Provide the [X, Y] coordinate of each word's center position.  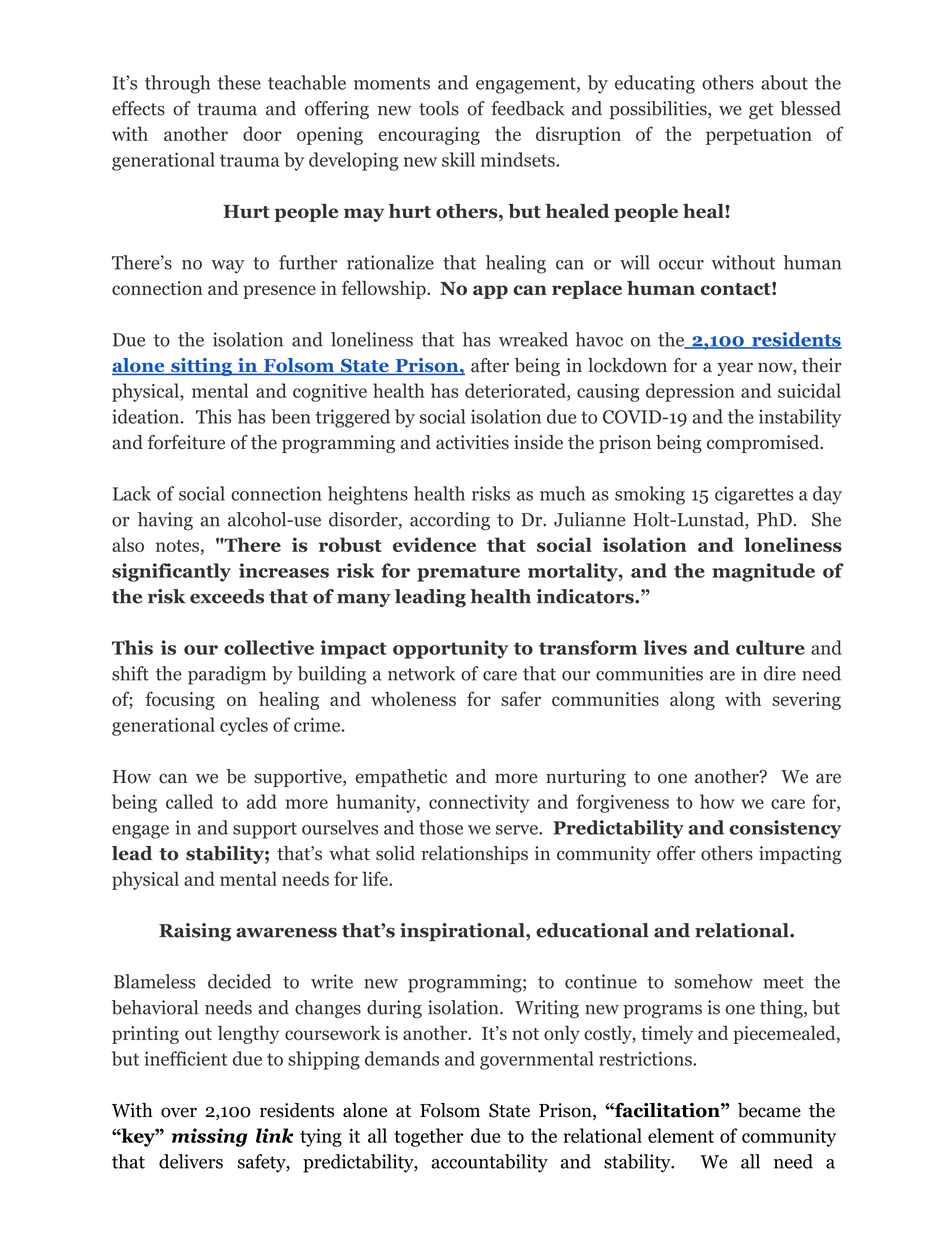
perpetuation [759, 136]
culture [770, 647]
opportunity [450, 649]
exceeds [227, 596]
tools [439, 108]
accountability [489, 1163]
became [769, 1110]
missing [209, 1137]
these [239, 82]
